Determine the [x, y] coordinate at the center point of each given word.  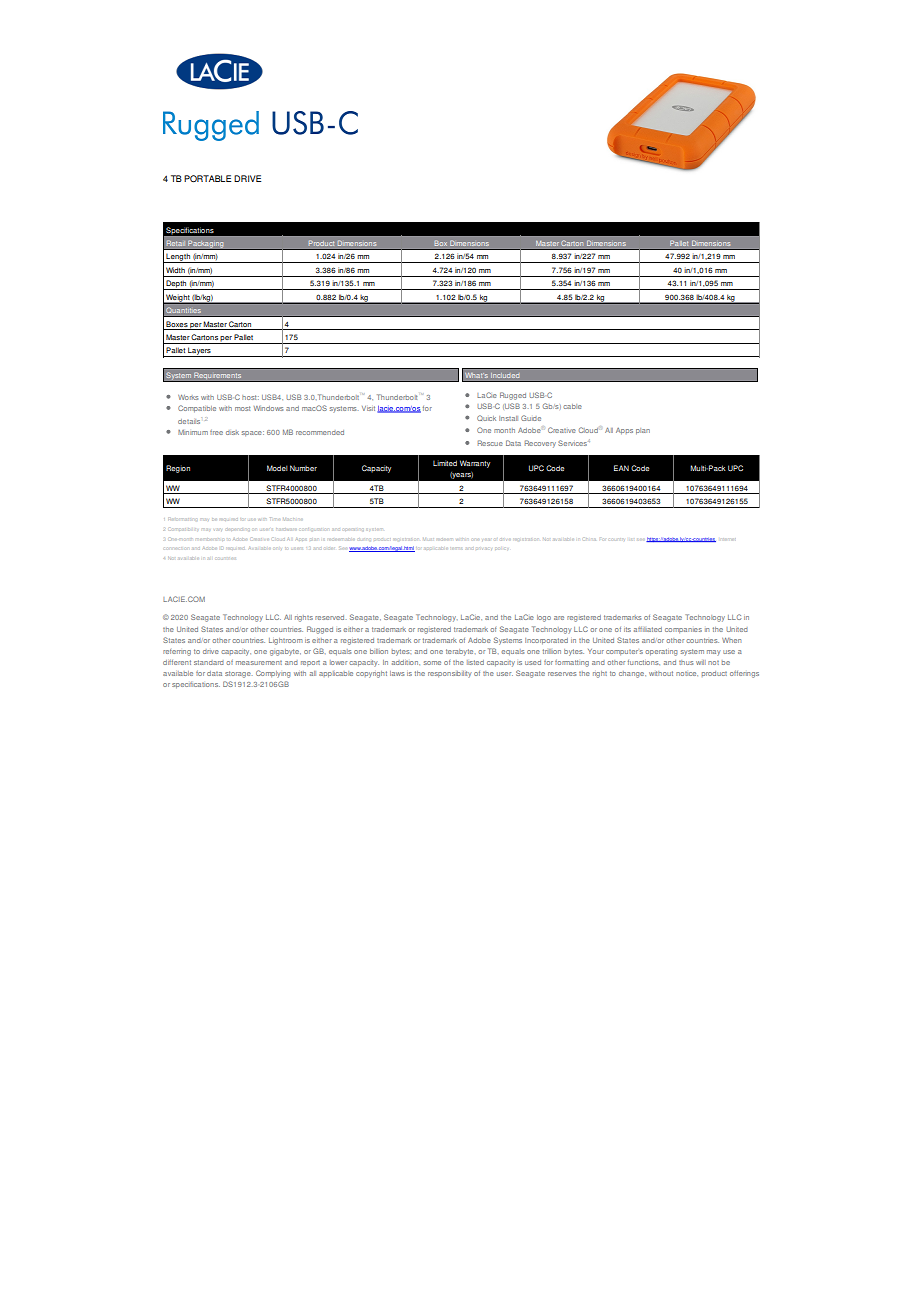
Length [178, 258]
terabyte [461, 652]
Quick [486, 418]
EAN [621, 468]
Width [175, 270]
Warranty [475, 464]
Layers [199, 352]
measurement [259, 663]
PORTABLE [207, 178]
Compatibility [184, 529]
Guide [531, 418]
